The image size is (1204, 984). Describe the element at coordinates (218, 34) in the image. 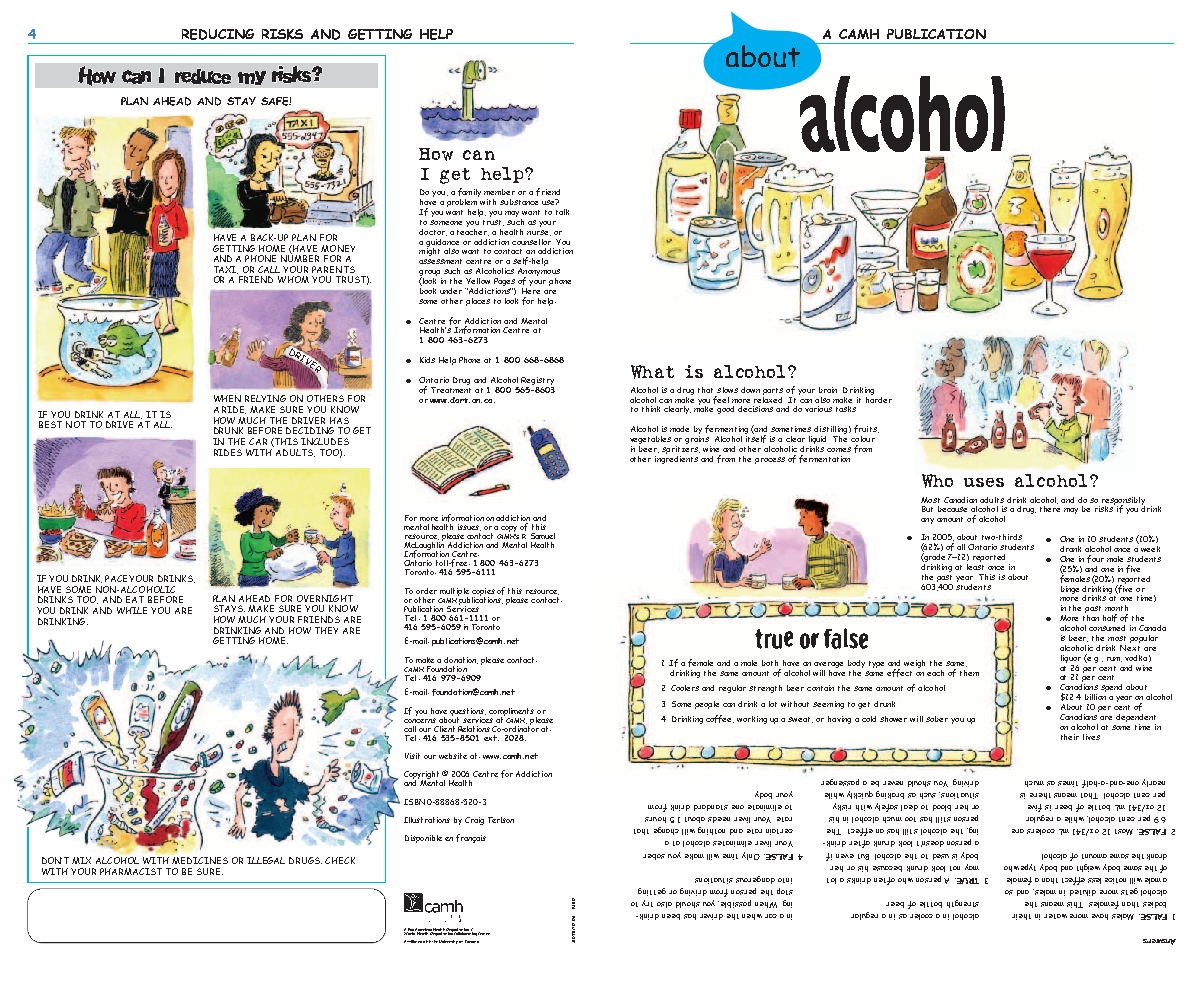

I see `REDUCING` at that location.
